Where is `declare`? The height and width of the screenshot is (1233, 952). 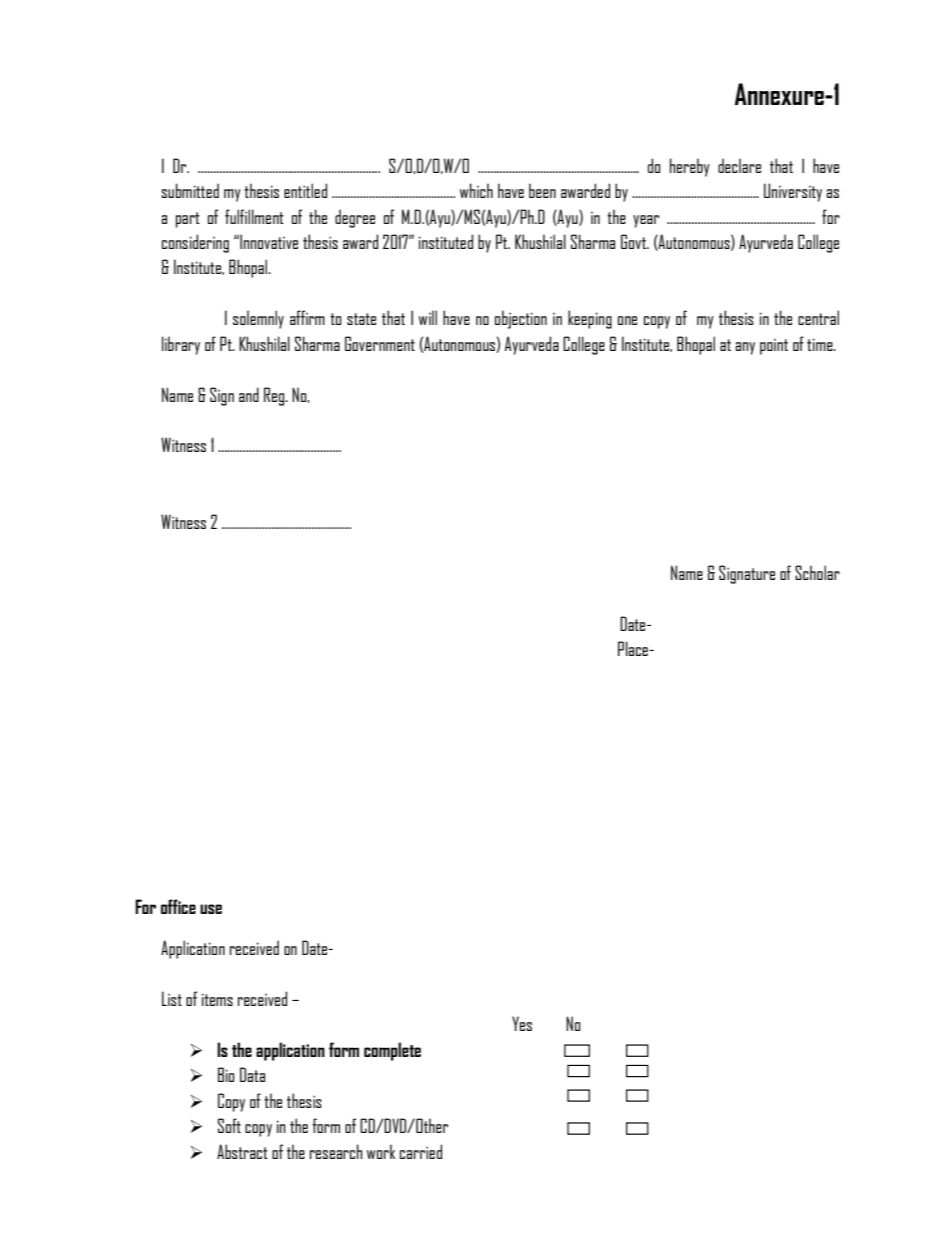 declare is located at coordinates (739, 165).
